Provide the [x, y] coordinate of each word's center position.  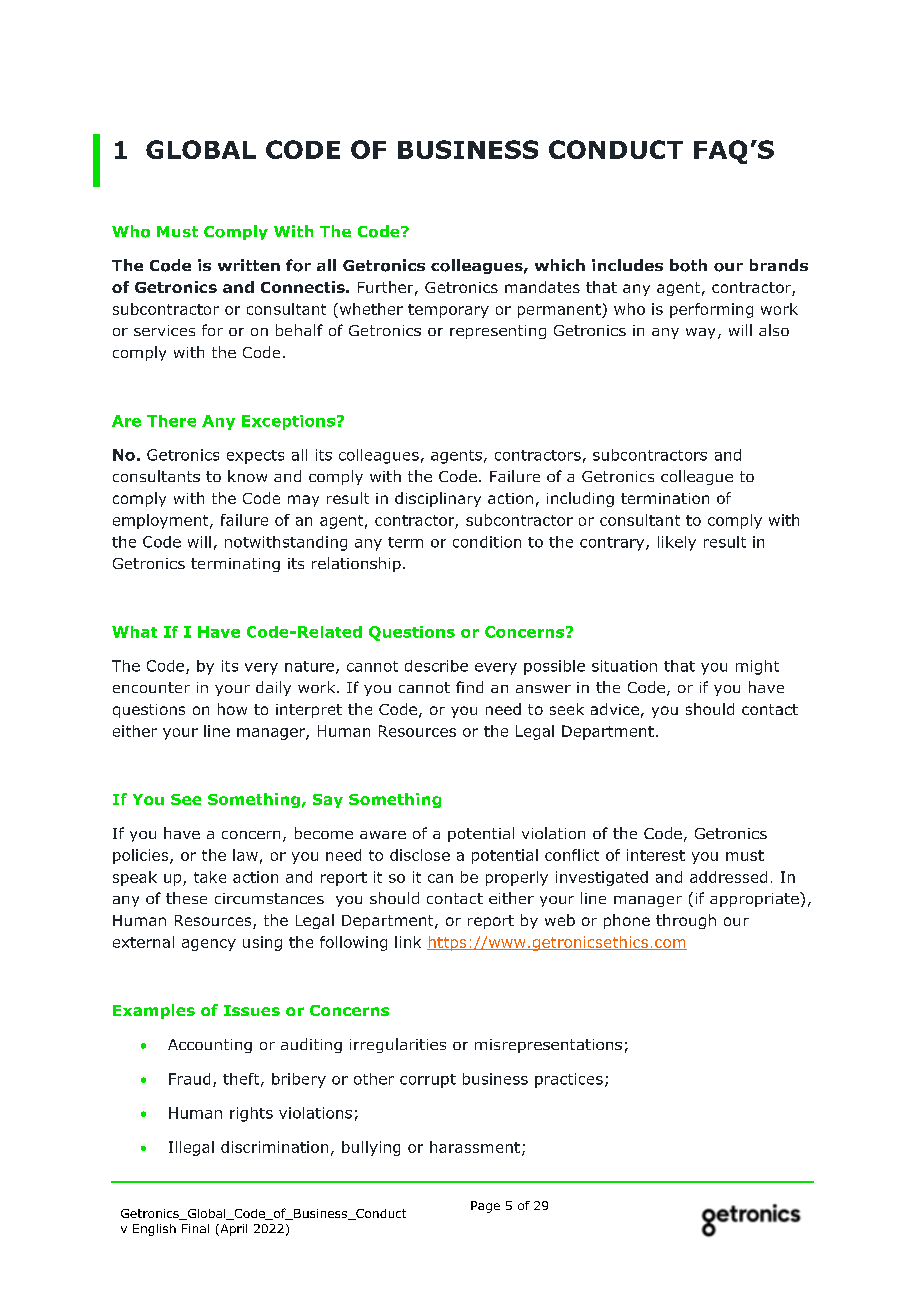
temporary [448, 311]
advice [615, 709]
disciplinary [438, 499]
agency [209, 945]
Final [195, 1228]
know [247, 476]
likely [677, 543]
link [408, 942]
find [469, 687]
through [686, 921]
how [232, 709]
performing [711, 310]
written [249, 265]
